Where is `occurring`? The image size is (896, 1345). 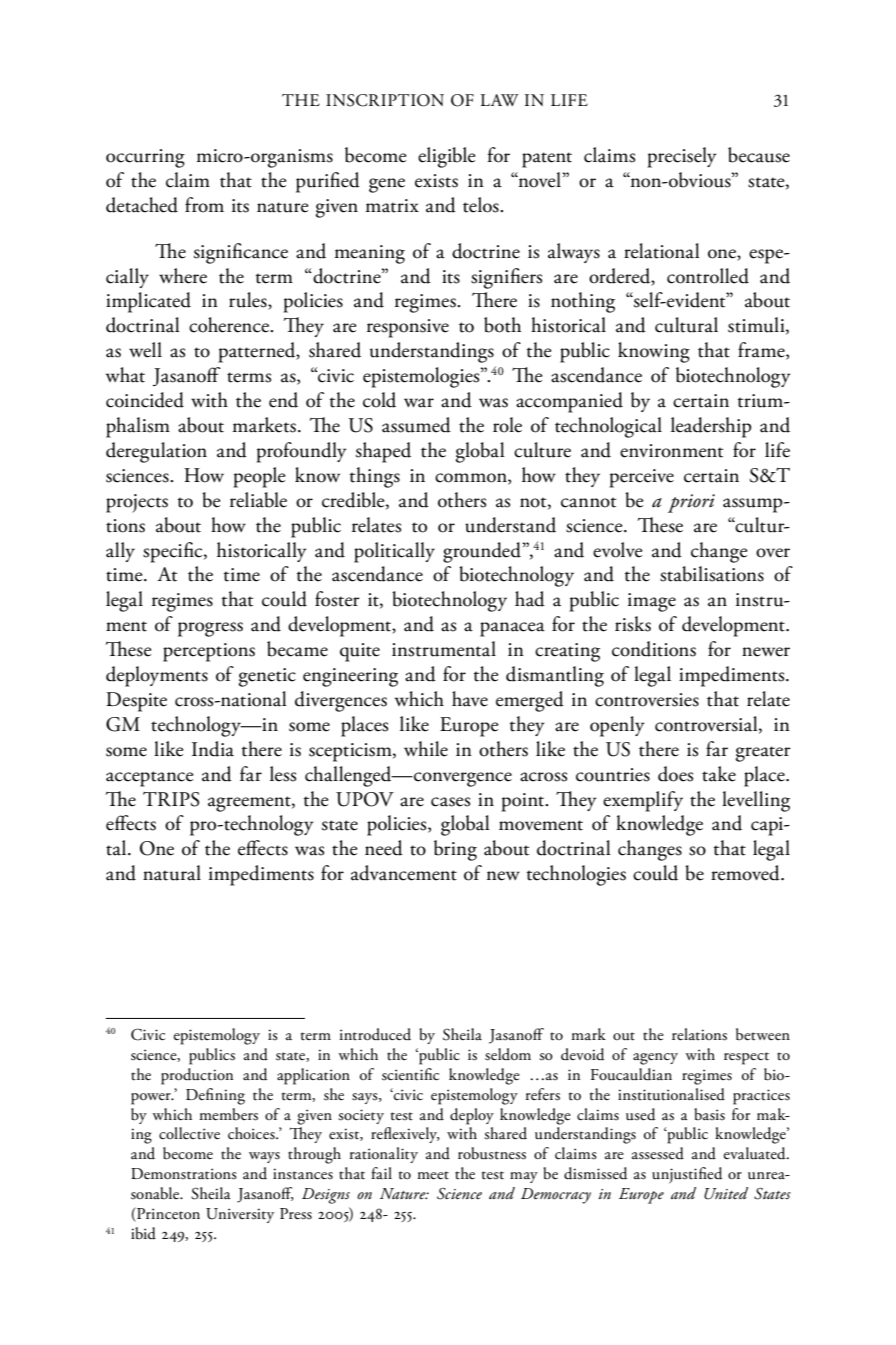 occurring is located at coordinates (145, 158).
